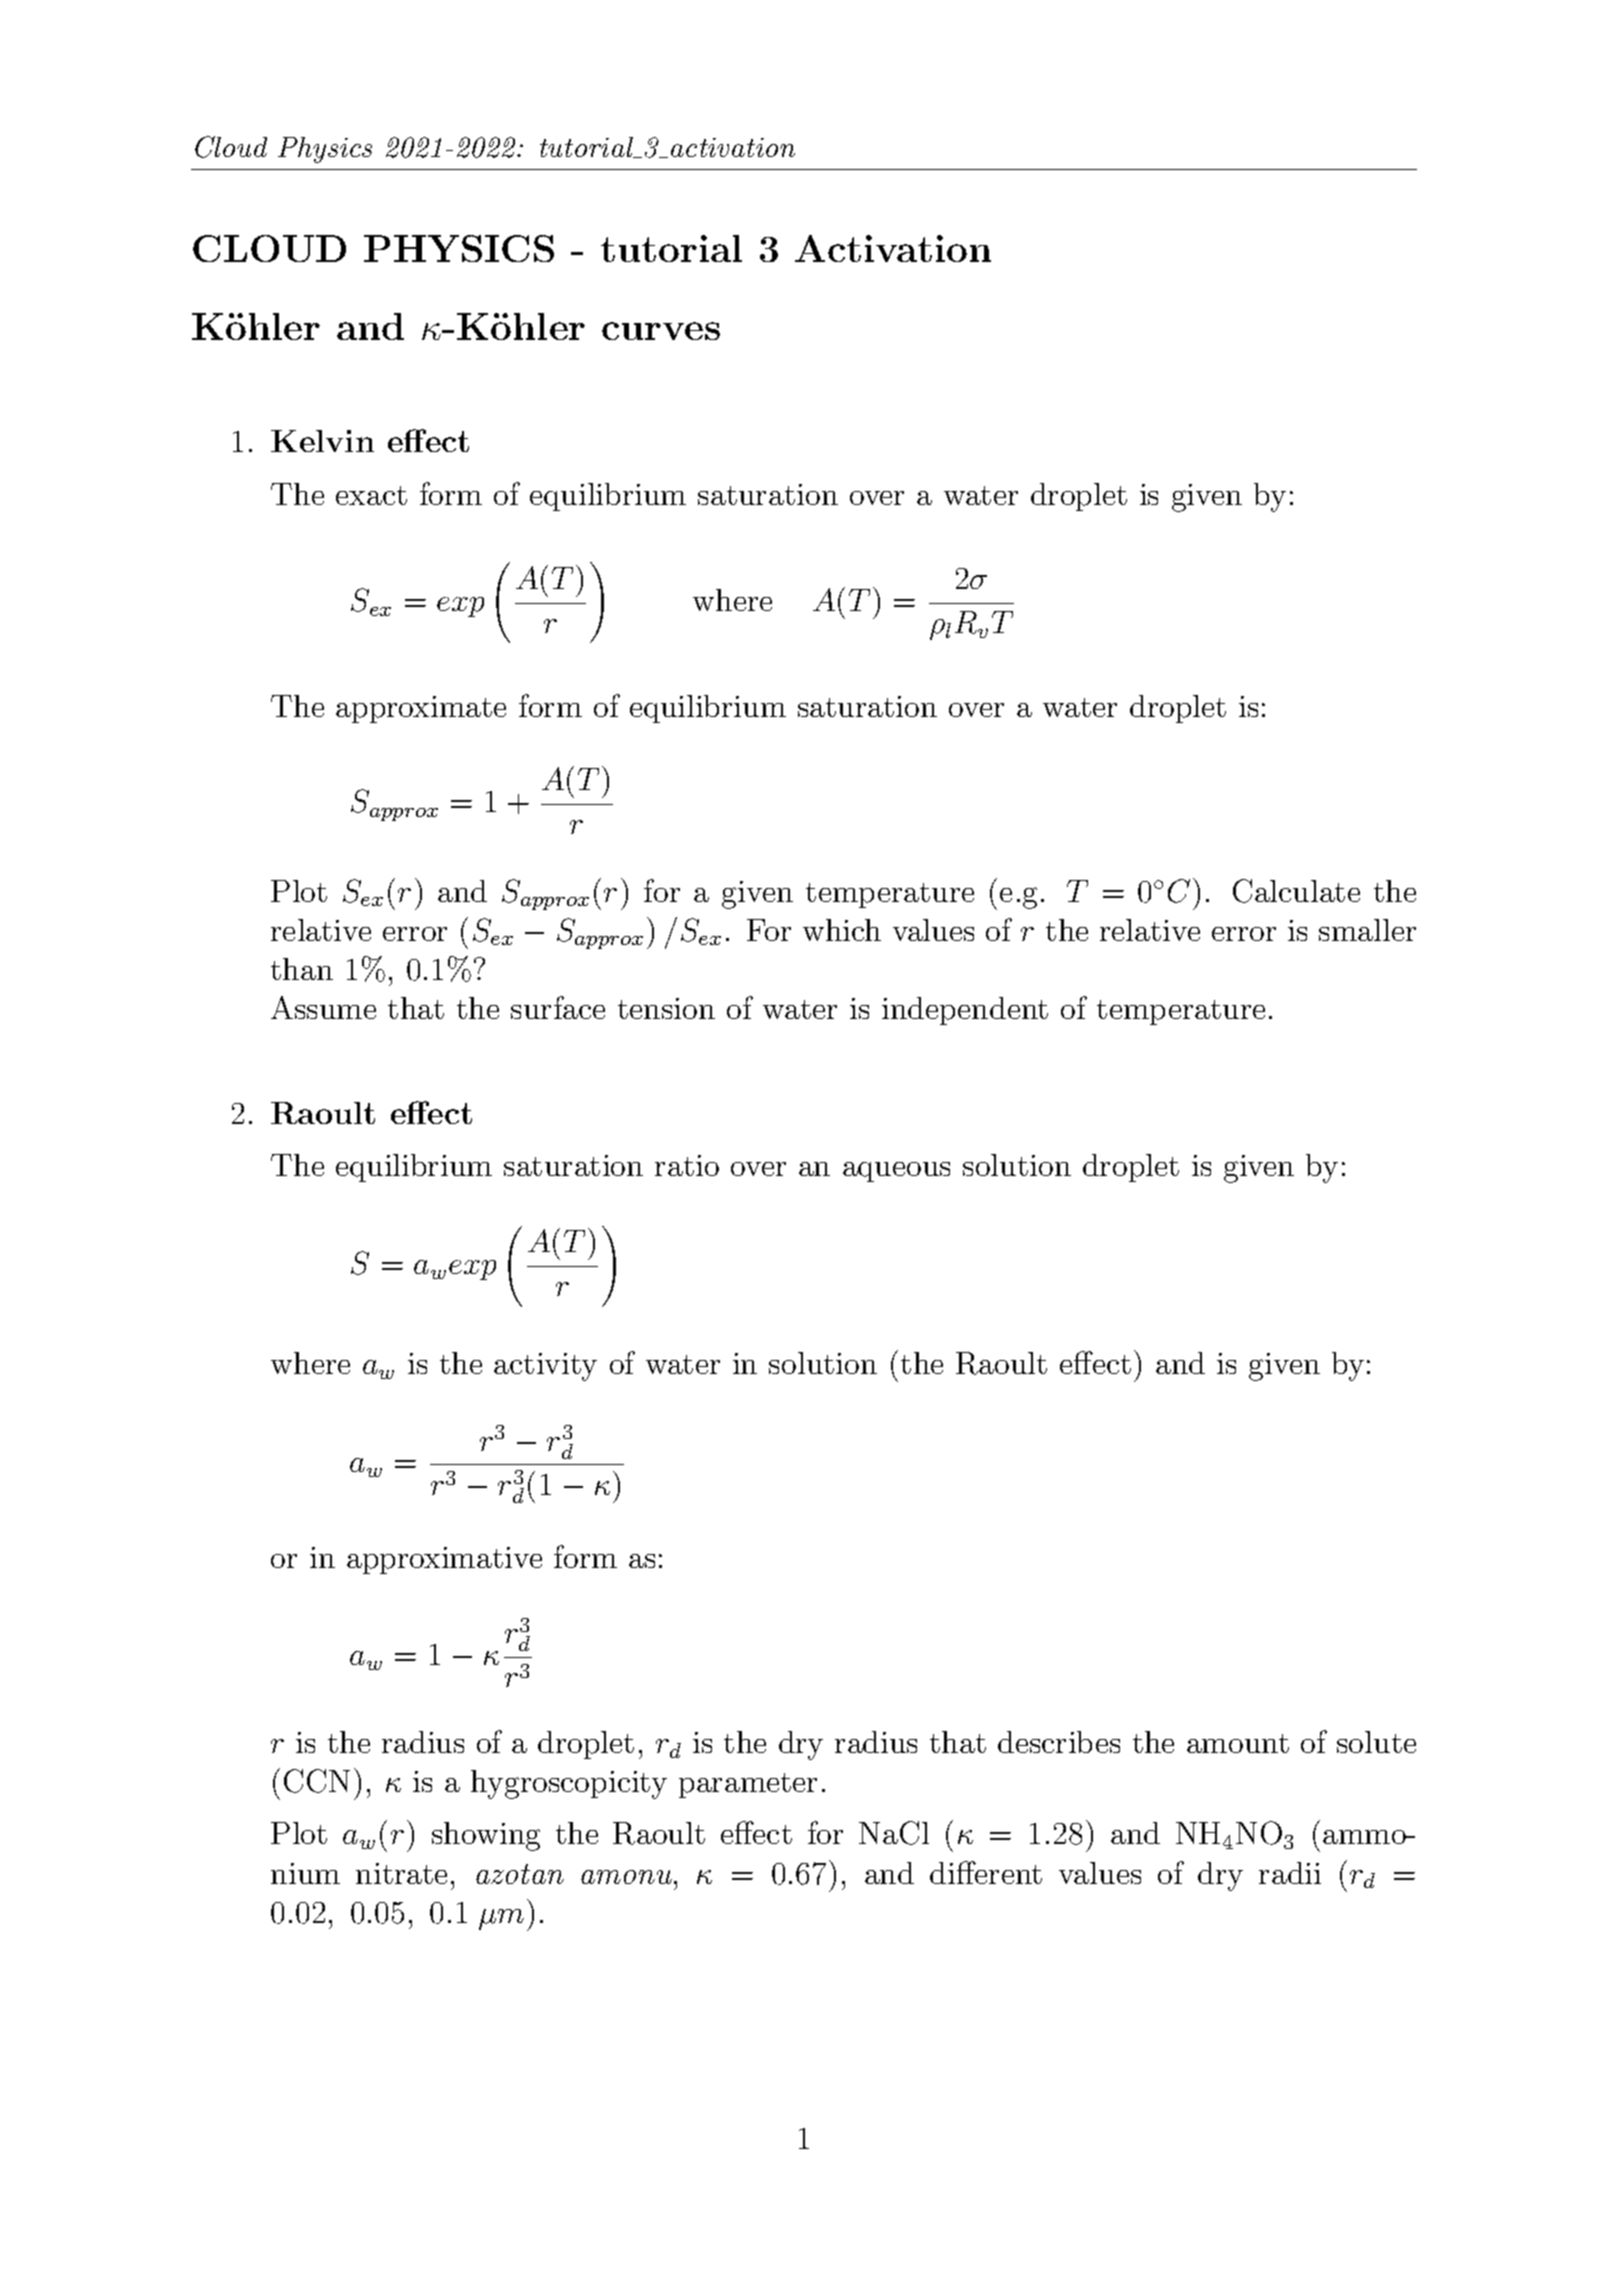  Describe the element at coordinates (421, 709) in the screenshot. I see `approximate` at that location.
